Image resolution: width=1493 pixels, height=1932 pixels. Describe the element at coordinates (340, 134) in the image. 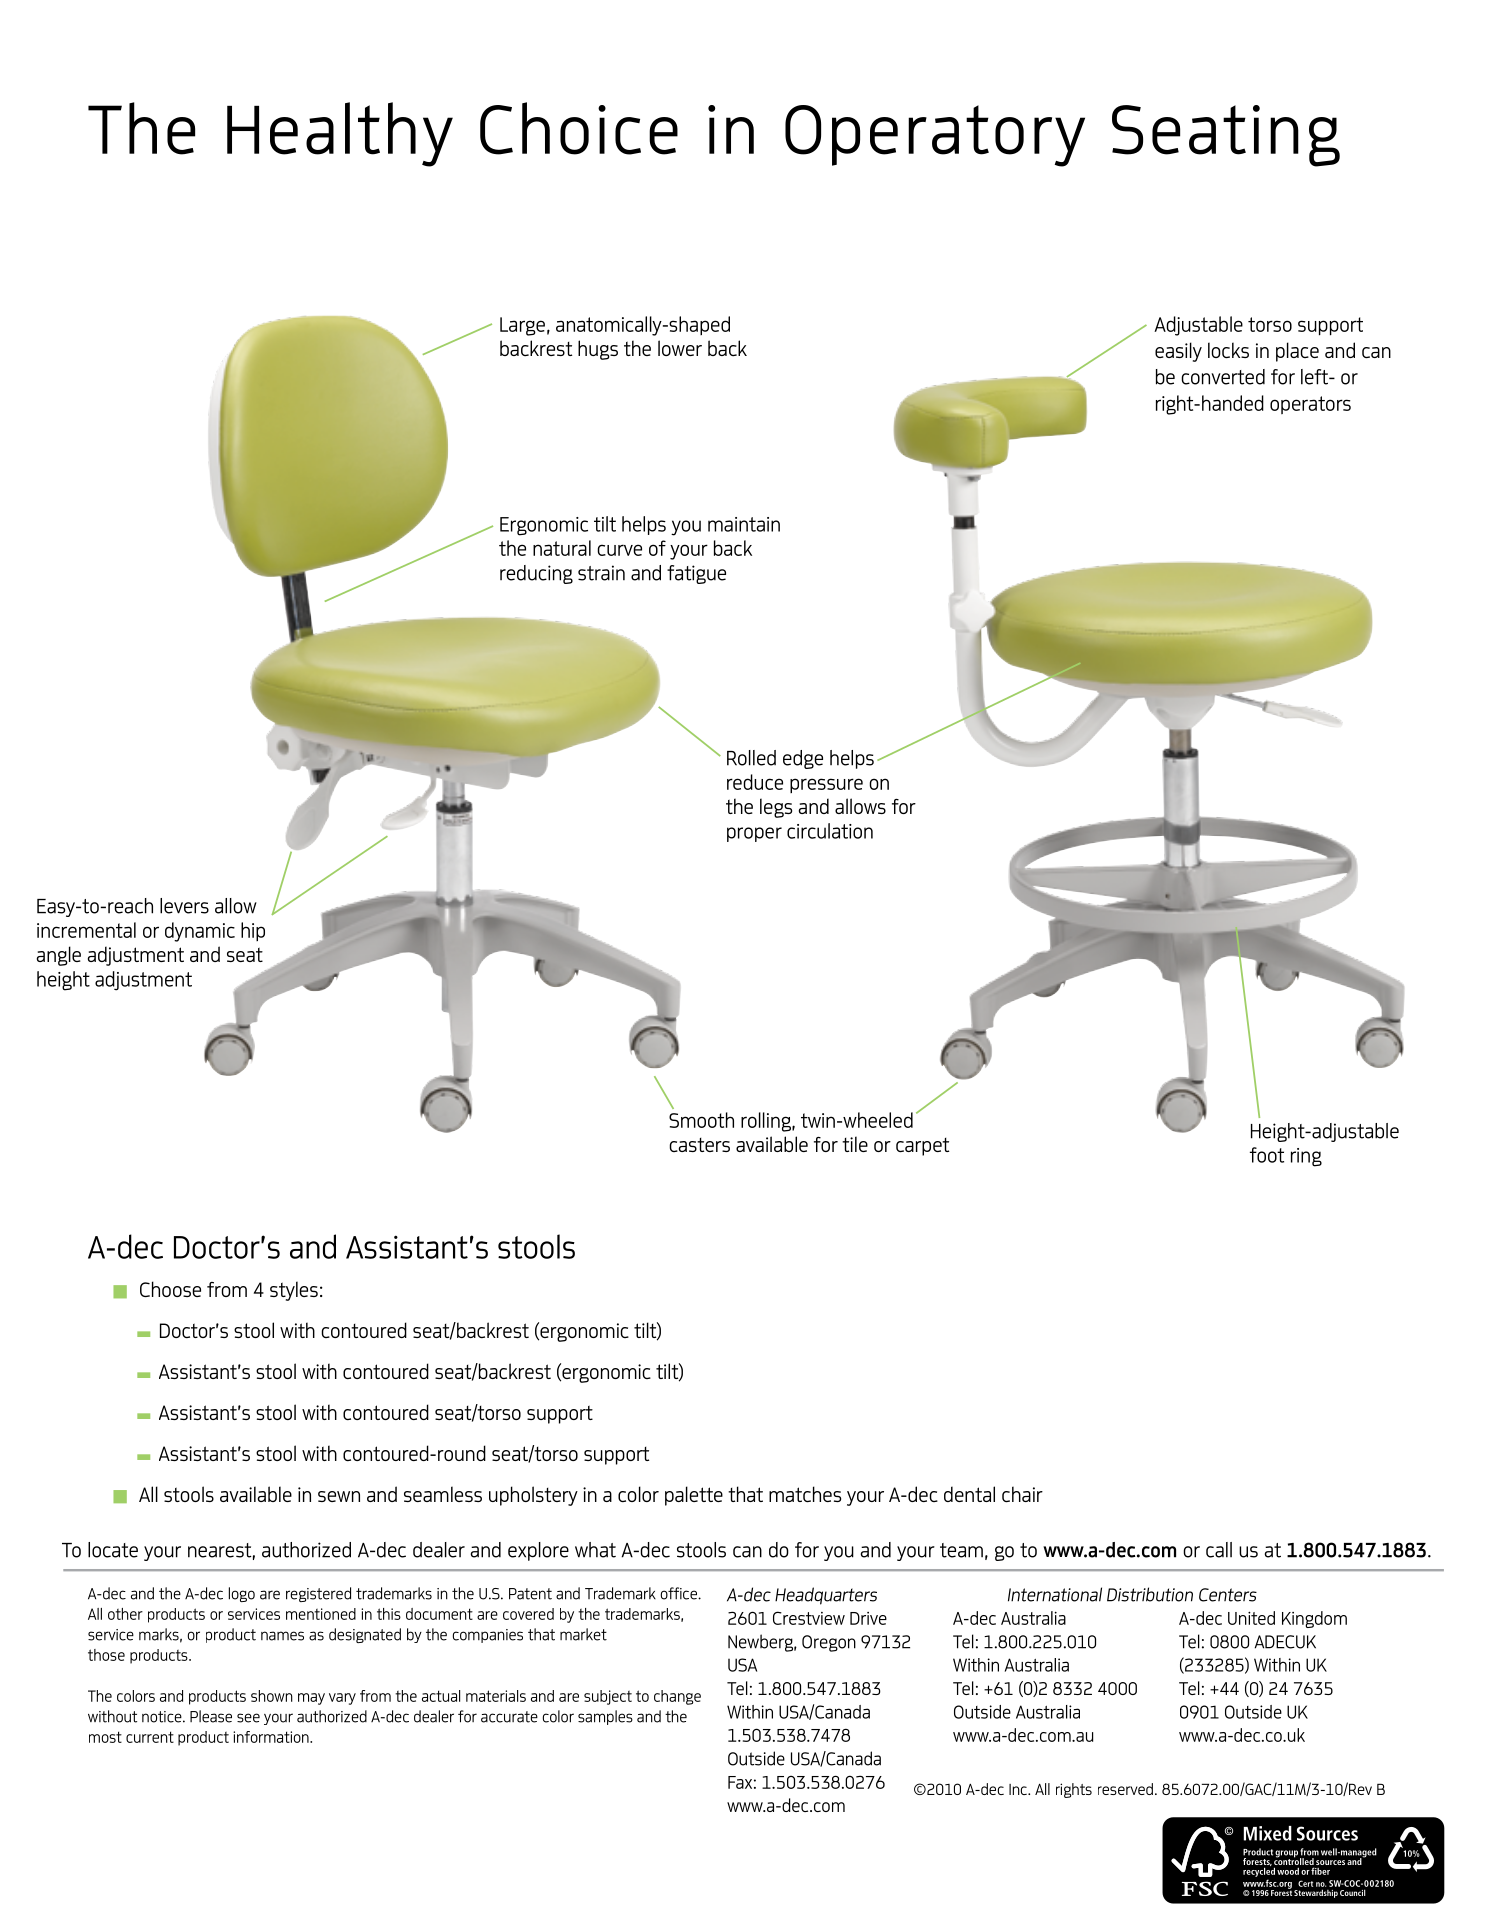

I see `Healthy` at that location.
